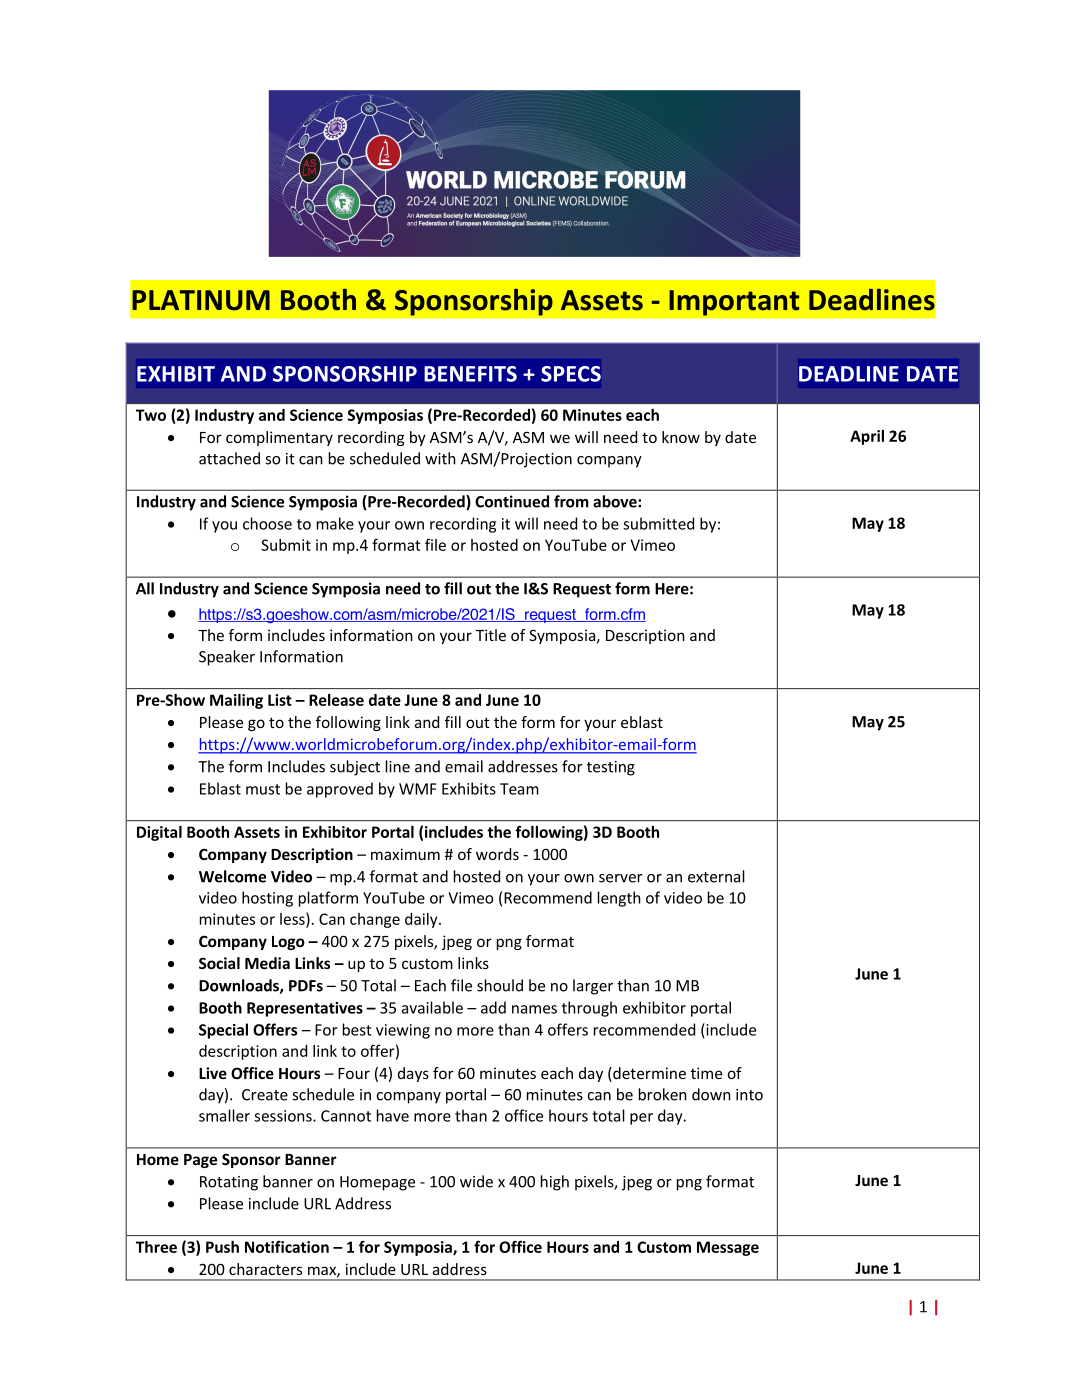 The height and width of the screenshot is (1379, 1065). I want to click on PLATINUM, so click(201, 300).
